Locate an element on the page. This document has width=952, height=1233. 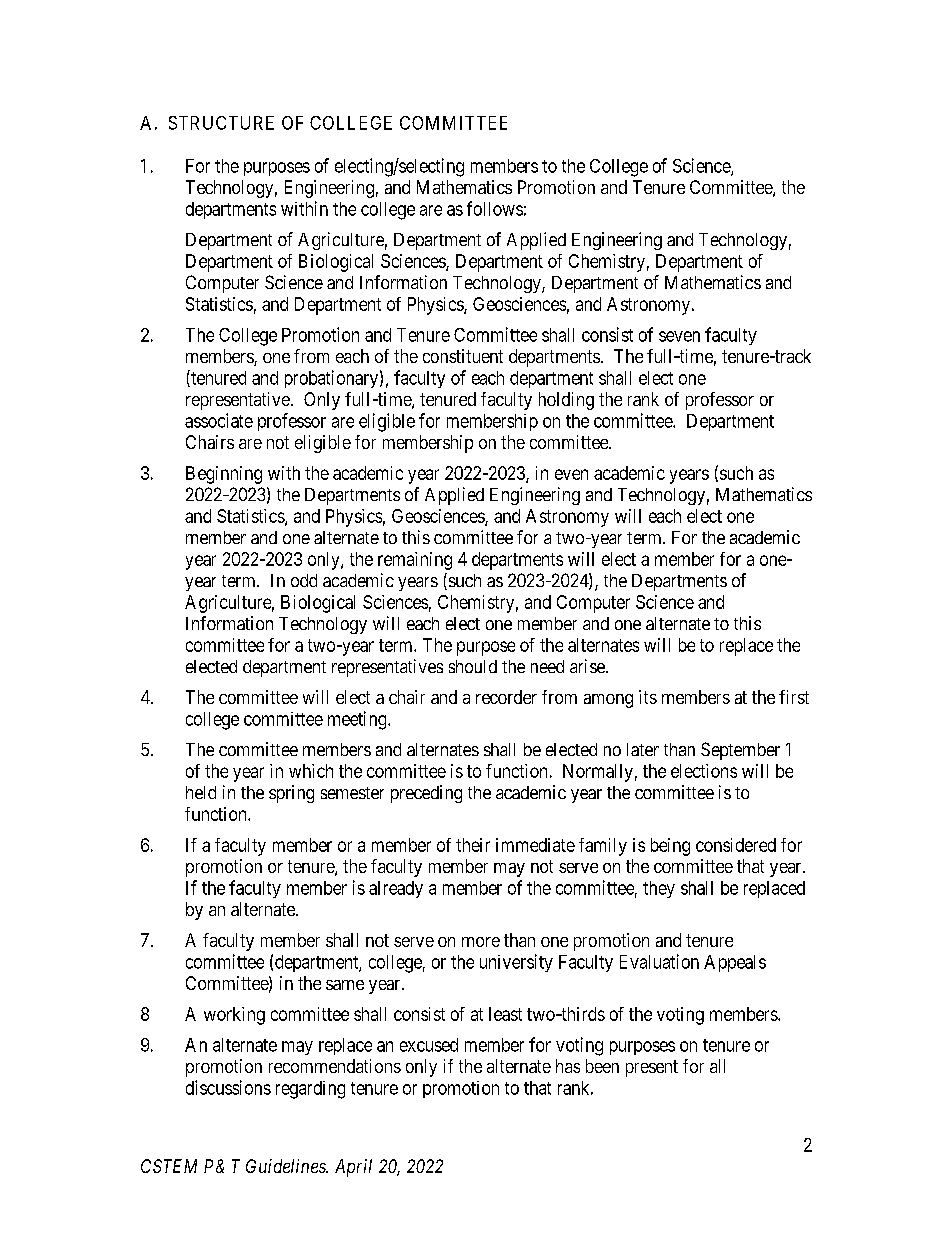
arise is located at coordinates (588, 666).
